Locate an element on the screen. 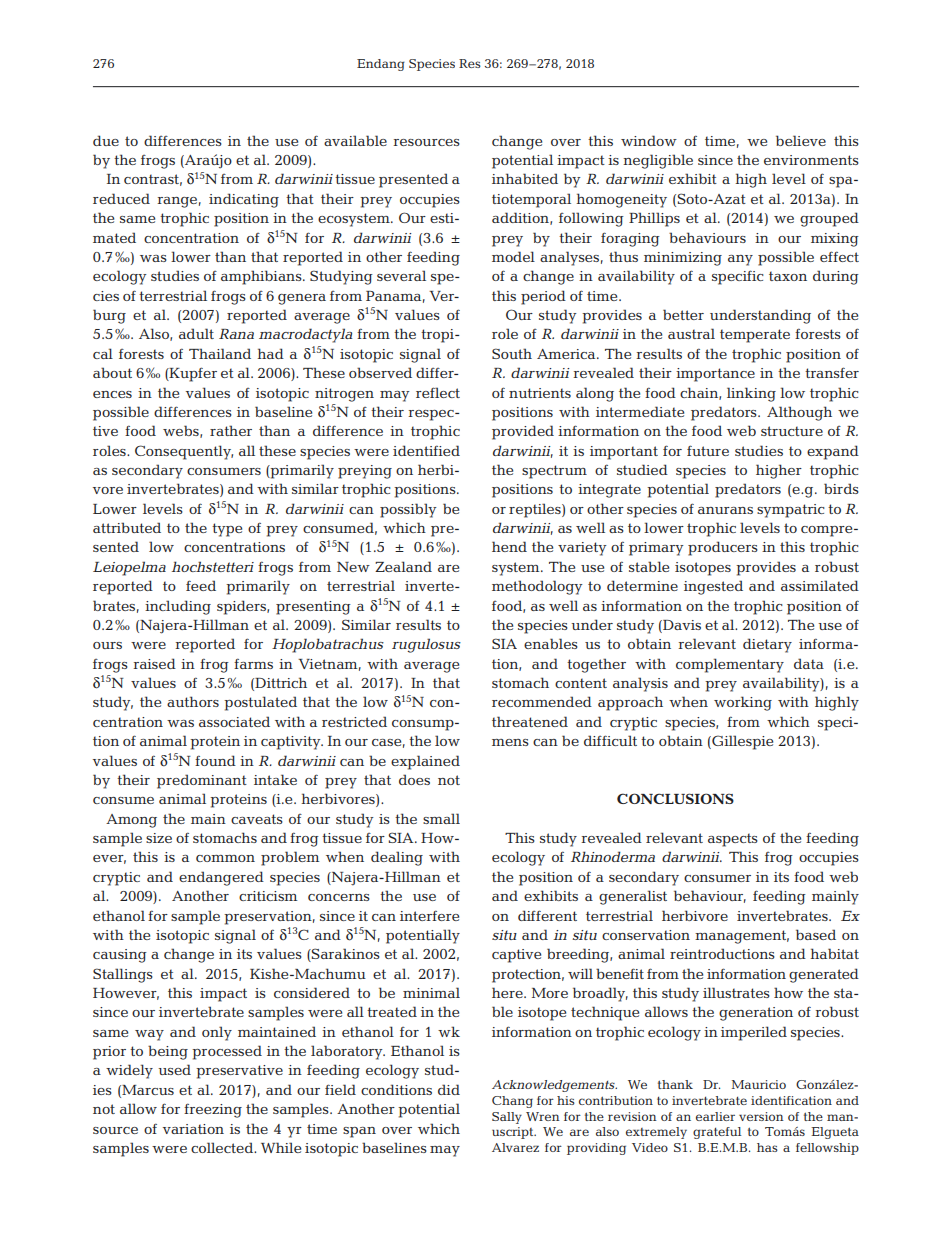 The height and width of the screenshot is (1257, 952). freezing is located at coordinates (213, 1110).
